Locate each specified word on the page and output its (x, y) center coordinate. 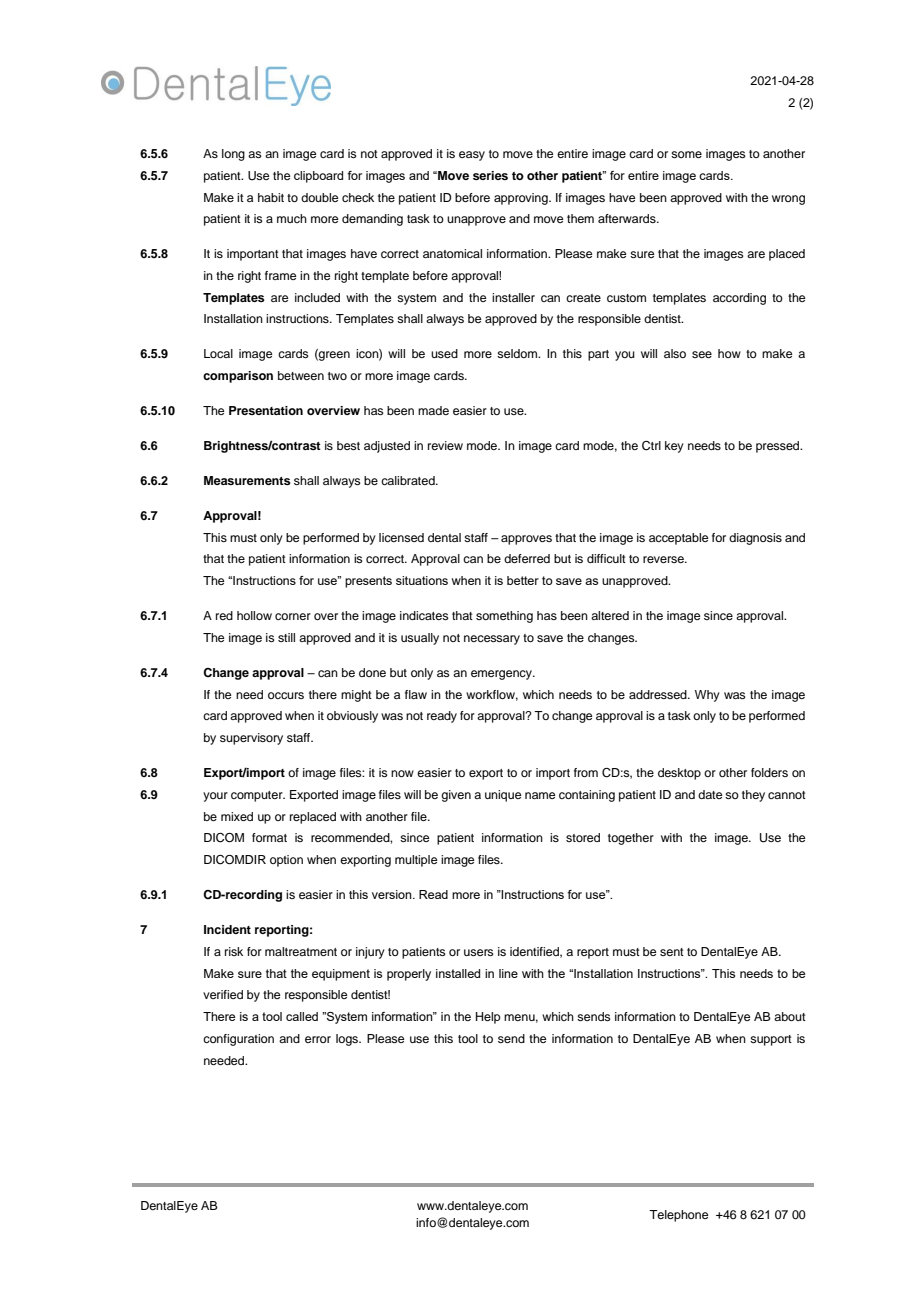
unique (503, 796)
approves (526, 540)
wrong (788, 200)
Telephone (678, 1216)
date (710, 794)
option (286, 861)
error (318, 1039)
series (490, 175)
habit (271, 197)
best (348, 445)
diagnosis (755, 539)
